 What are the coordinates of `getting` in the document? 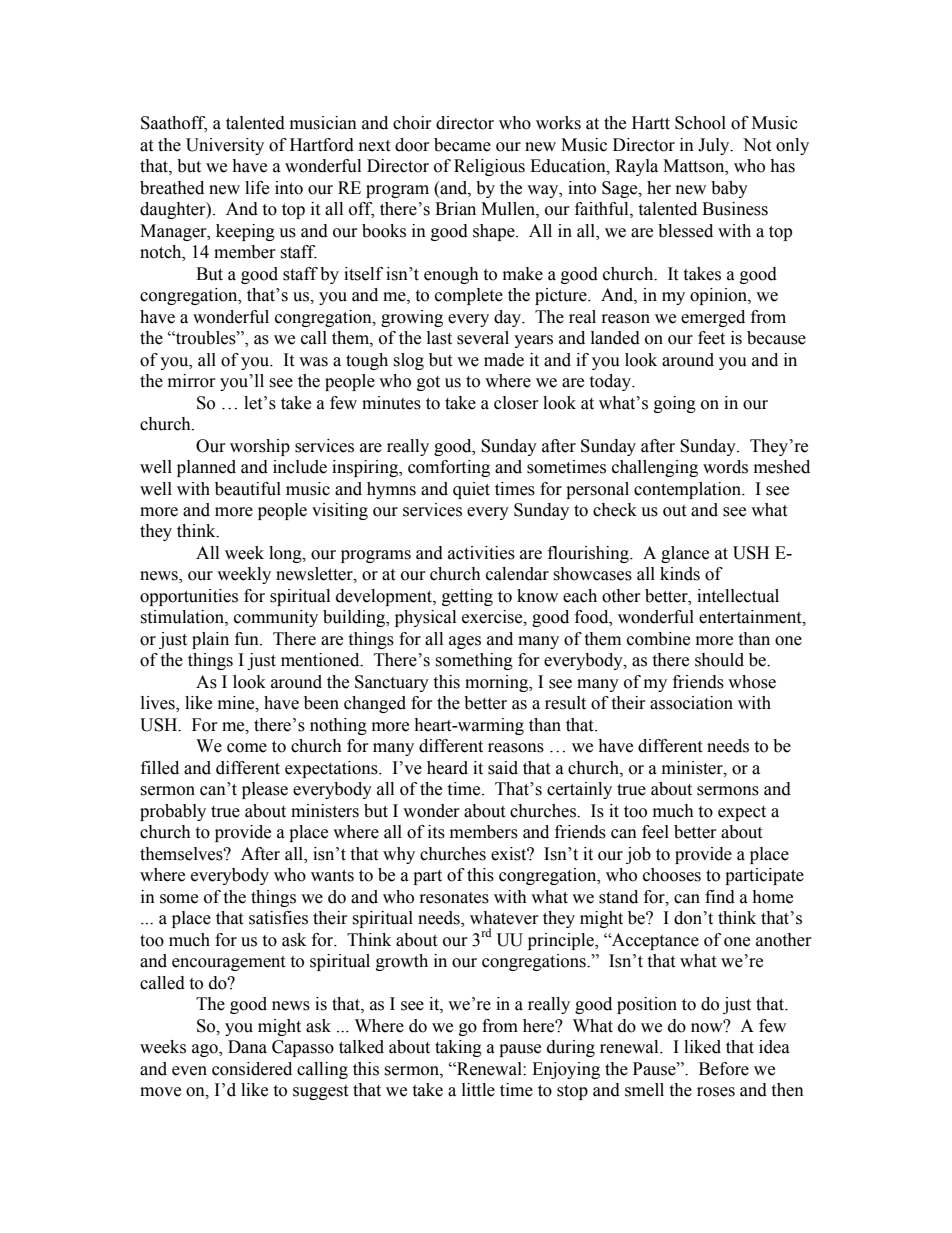 It's located at (467, 597).
